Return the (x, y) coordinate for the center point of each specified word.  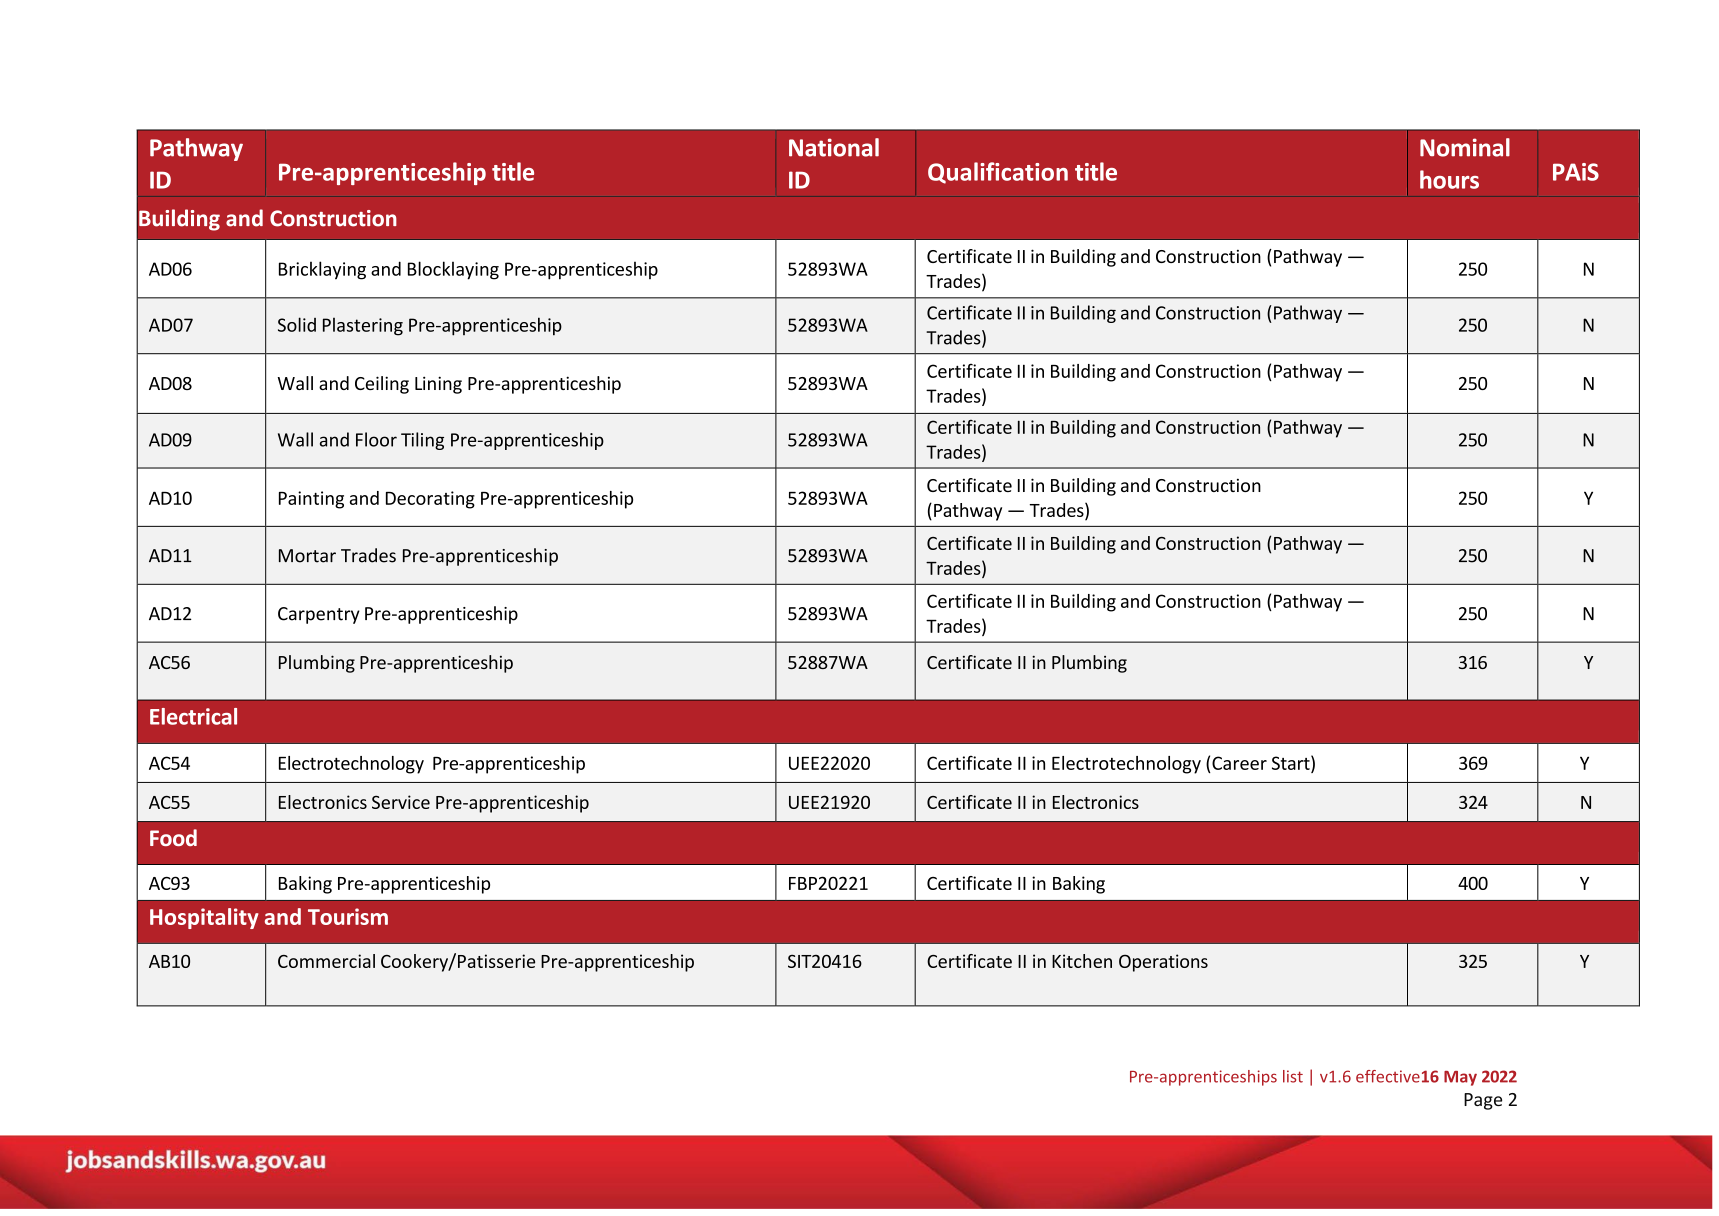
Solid (297, 324)
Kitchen (1082, 961)
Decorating (430, 500)
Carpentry (319, 615)
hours (1449, 179)
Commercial (326, 961)
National (834, 147)
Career (1239, 763)
